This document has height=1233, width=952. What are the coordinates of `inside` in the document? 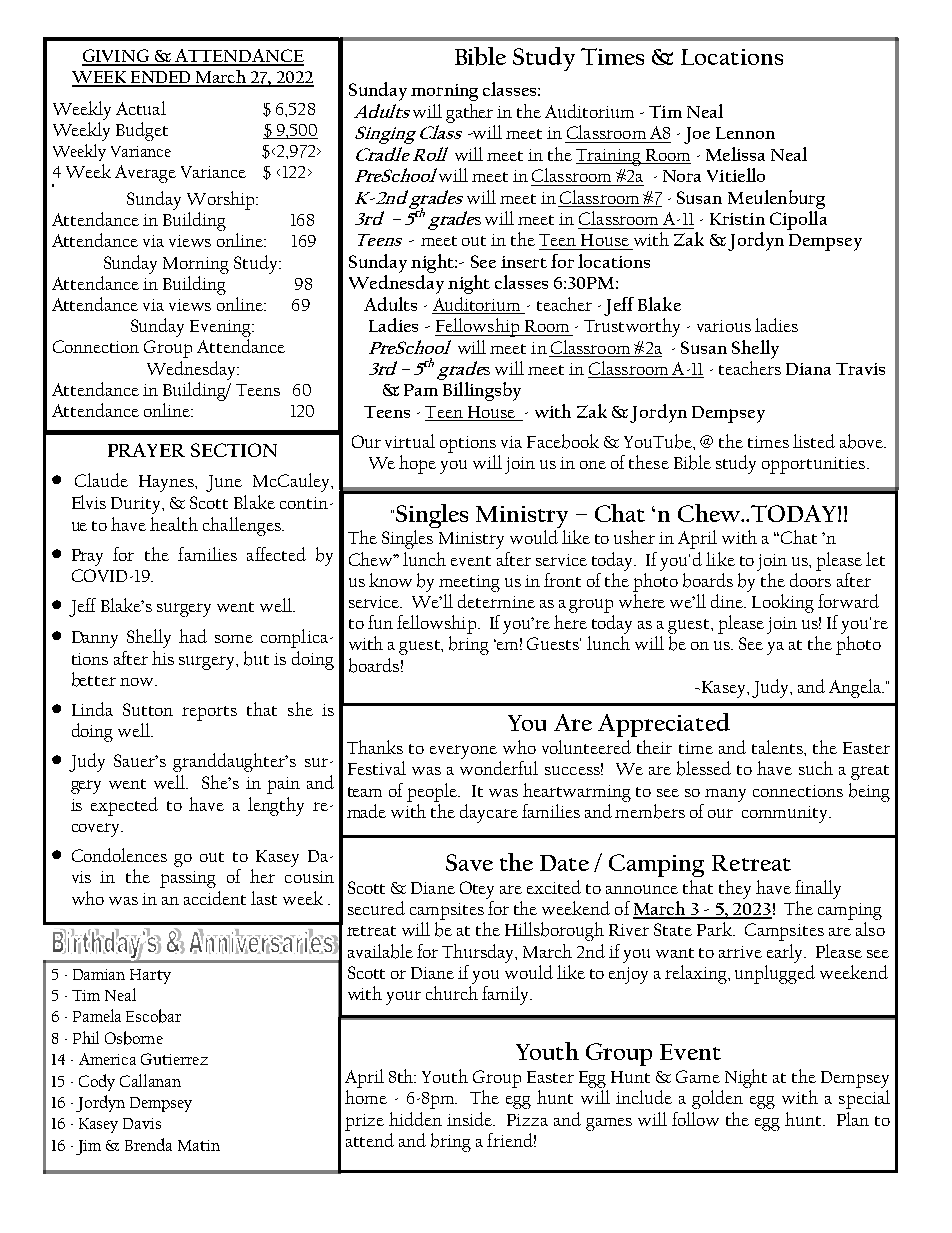 It's located at (471, 1119).
